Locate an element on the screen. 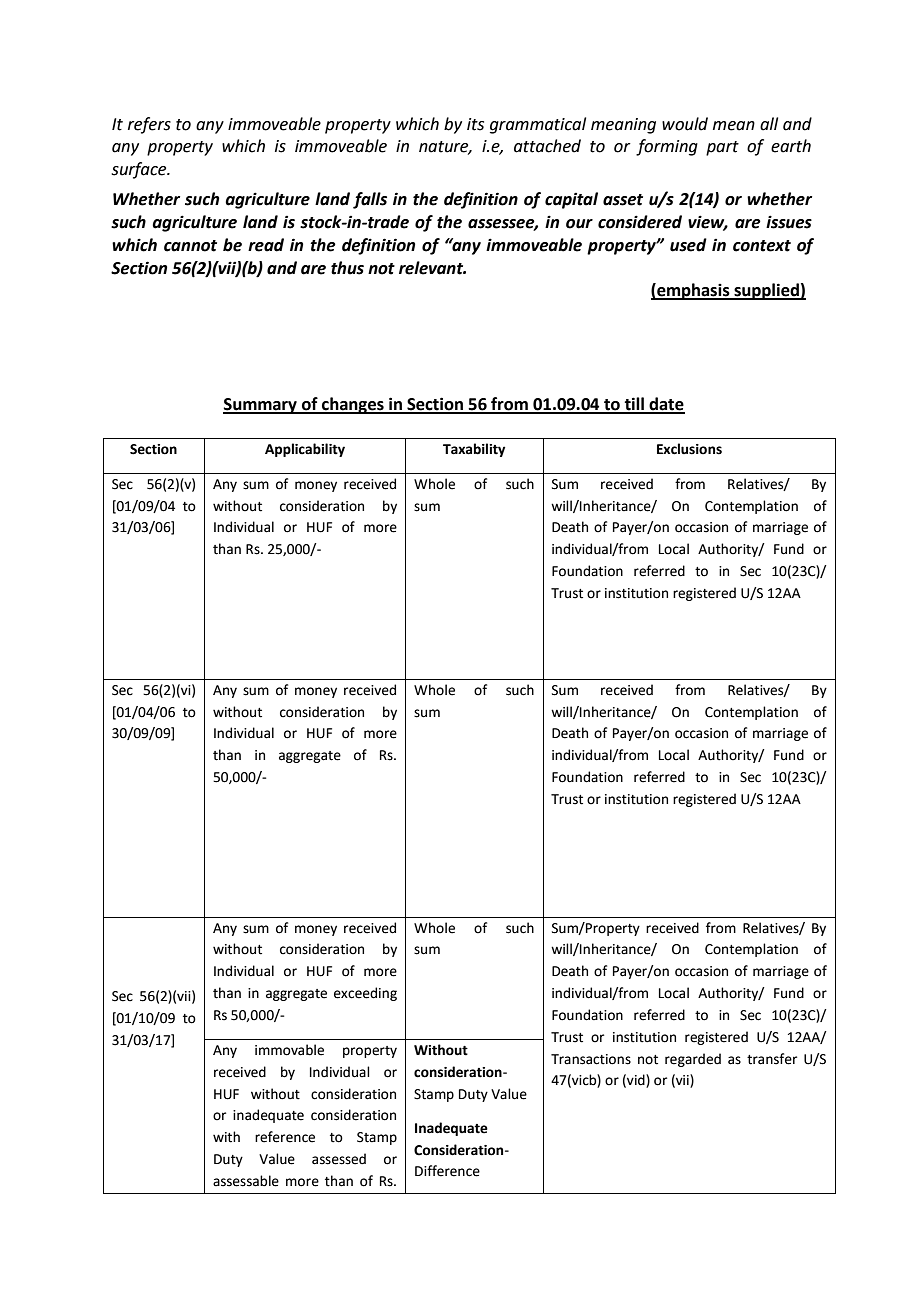  transfer is located at coordinates (772, 1059).
